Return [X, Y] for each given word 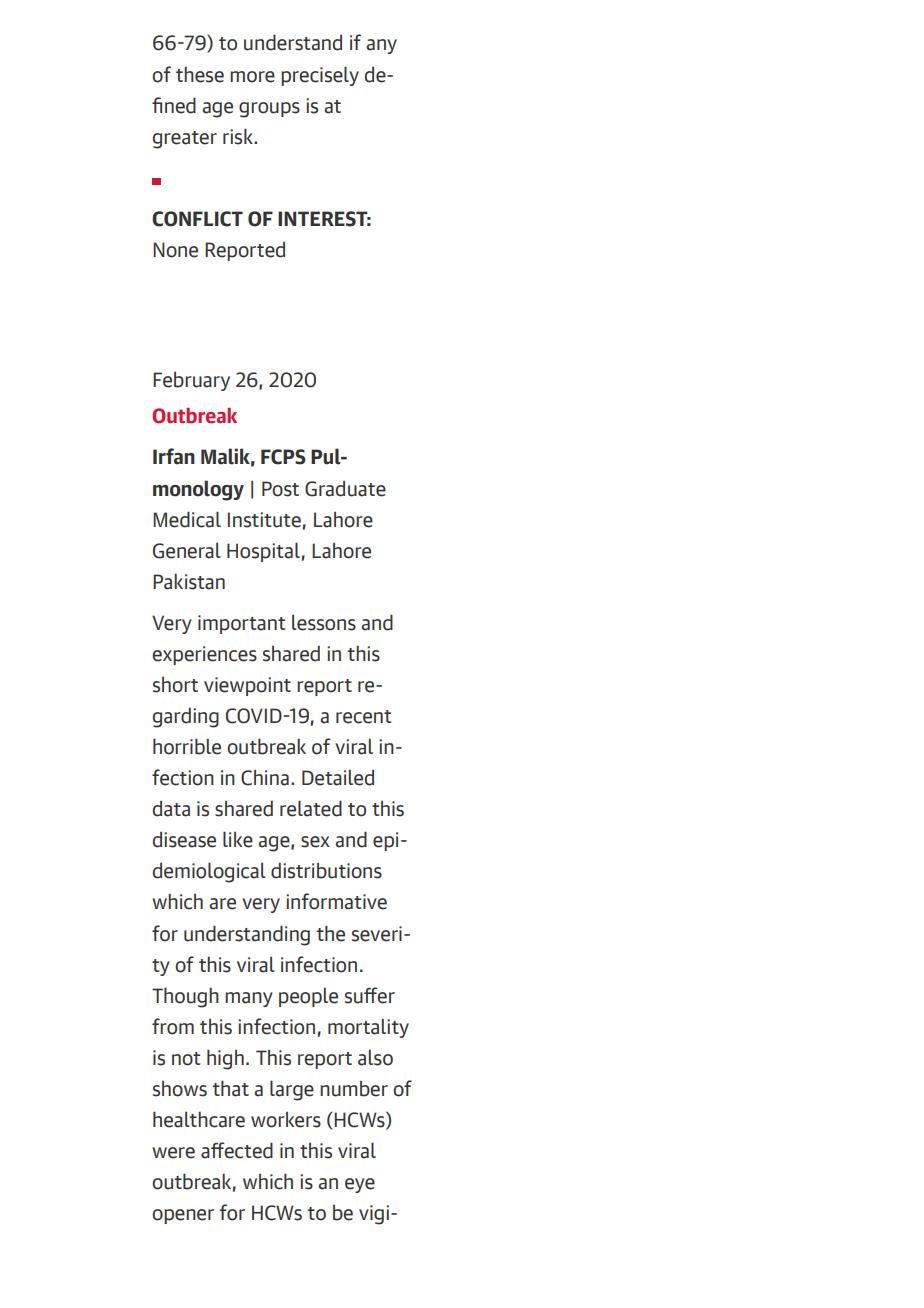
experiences [204, 655]
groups [269, 110]
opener [183, 1216]
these [200, 74]
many [249, 999]
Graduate [345, 488]
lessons [324, 622]
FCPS [283, 457]
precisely [320, 76]
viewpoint [247, 686]
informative [336, 901]
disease [184, 839]
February [191, 381]
